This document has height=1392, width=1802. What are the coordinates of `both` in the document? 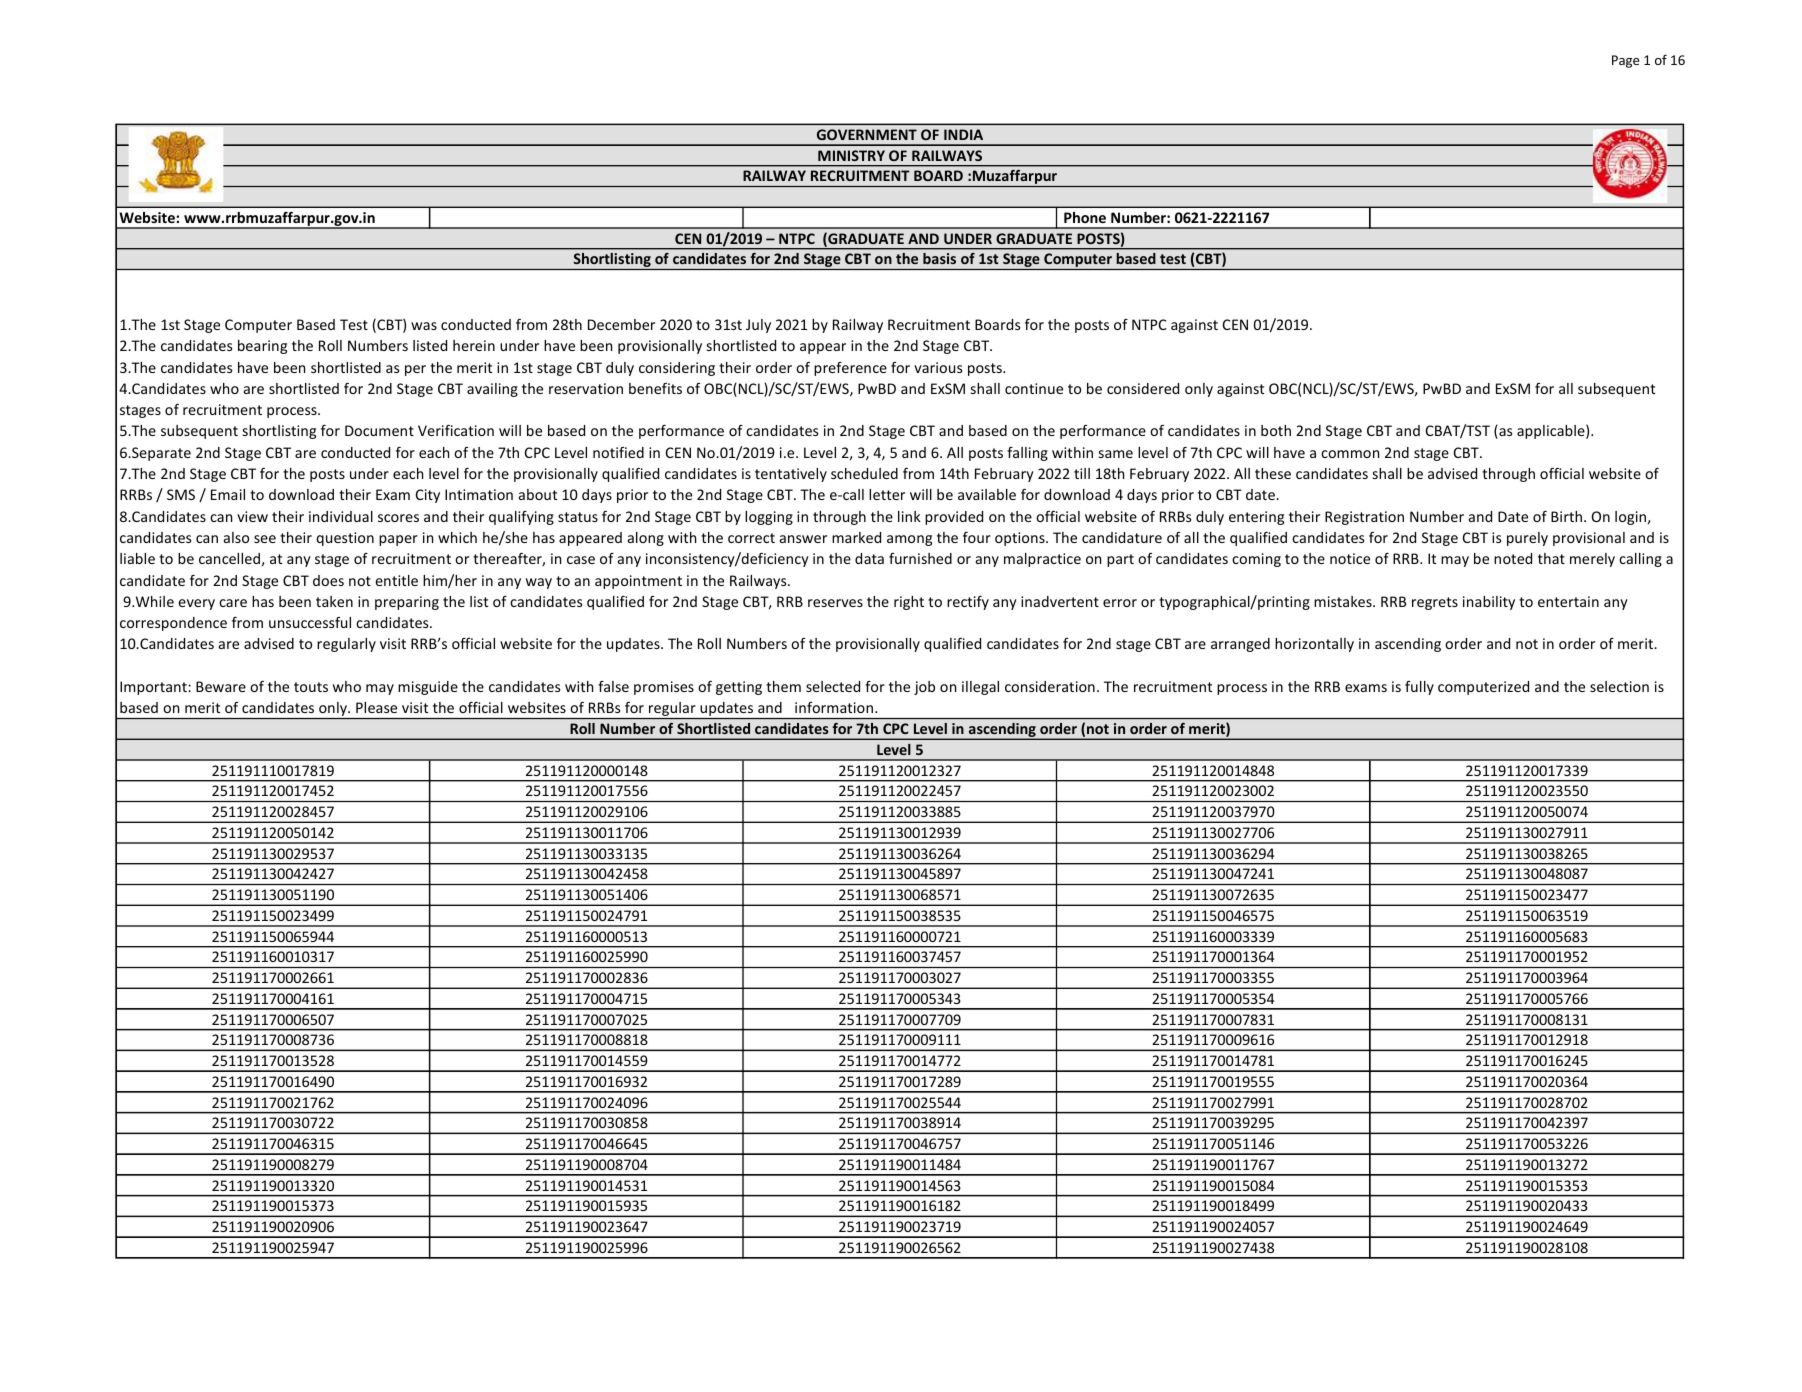 It's located at (1276, 430).
